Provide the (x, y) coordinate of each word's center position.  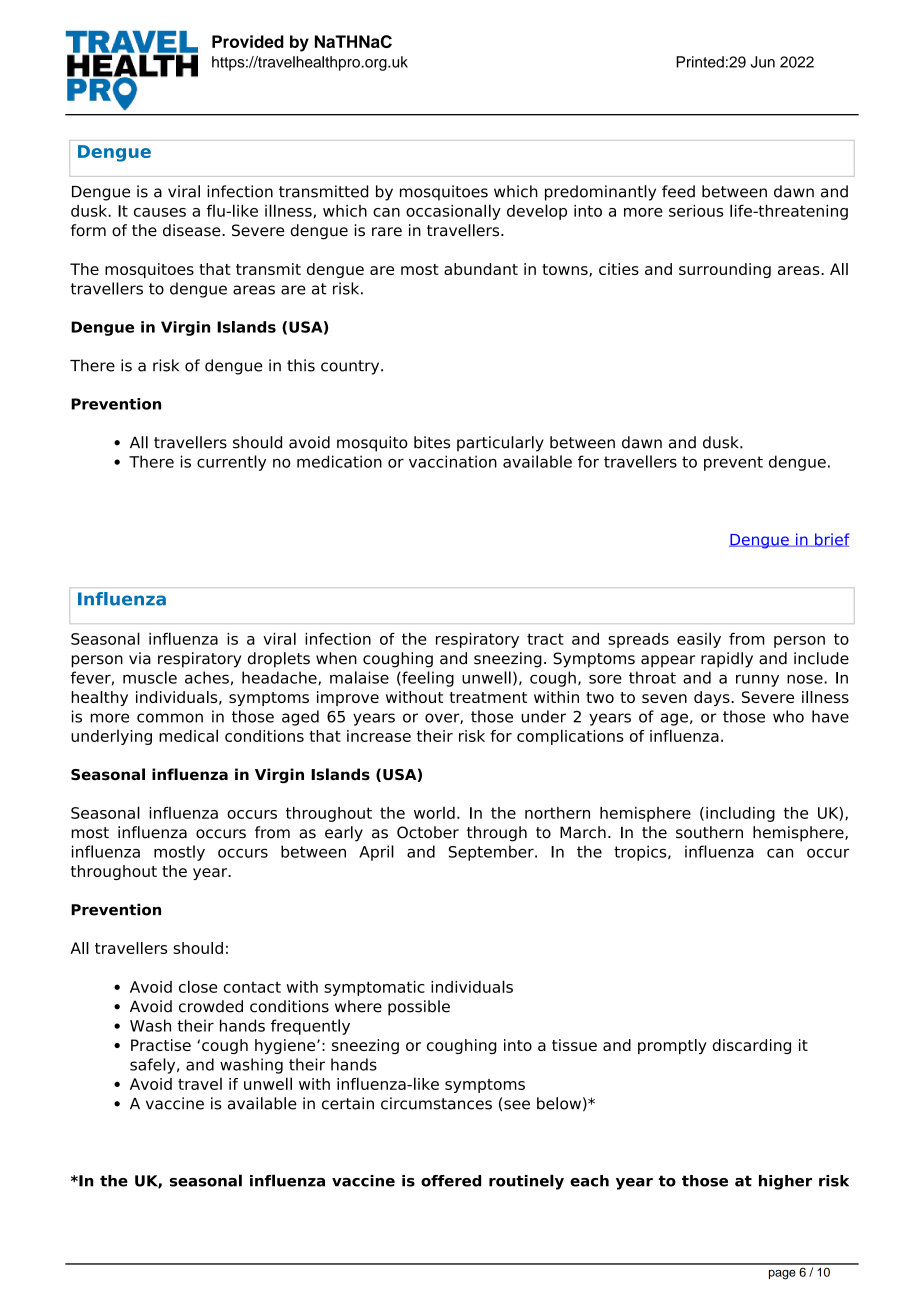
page (782, 1275)
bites (432, 442)
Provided (248, 41)
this (301, 365)
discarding (752, 1046)
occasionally (453, 212)
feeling (427, 679)
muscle (150, 677)
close (198, 986)
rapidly (727, 660)
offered (451, 1181)
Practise (161, 1045)
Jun (763, 62)
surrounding (725, 270)
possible (419, 1008)
